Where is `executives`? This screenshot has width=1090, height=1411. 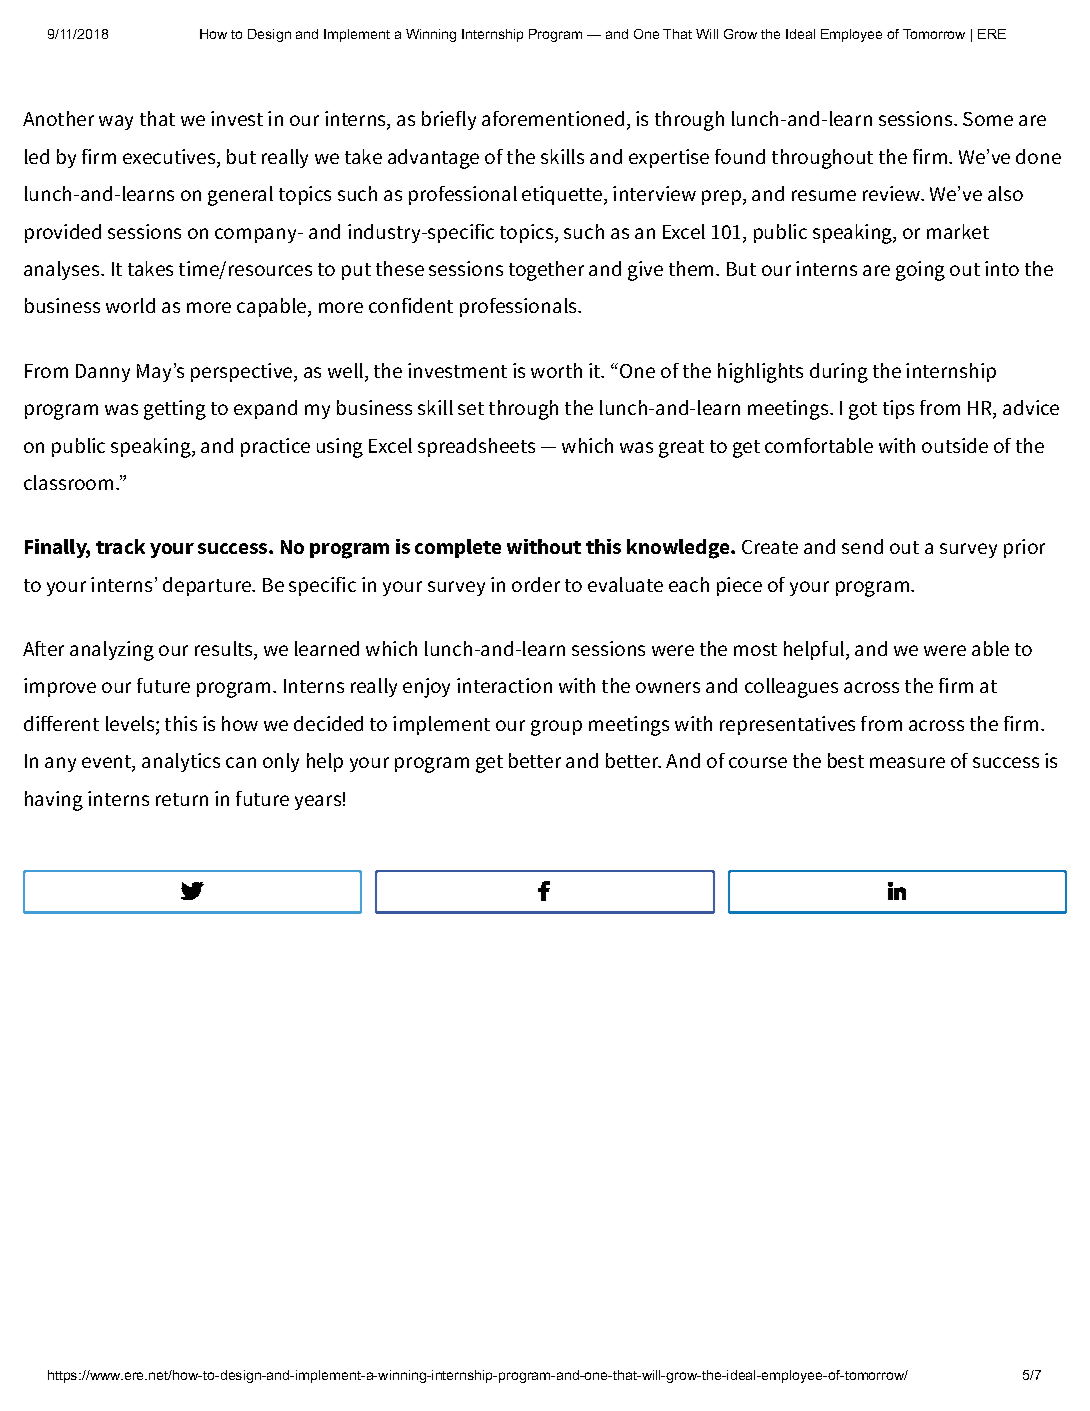 executives is located at coordinates (170, 158).
